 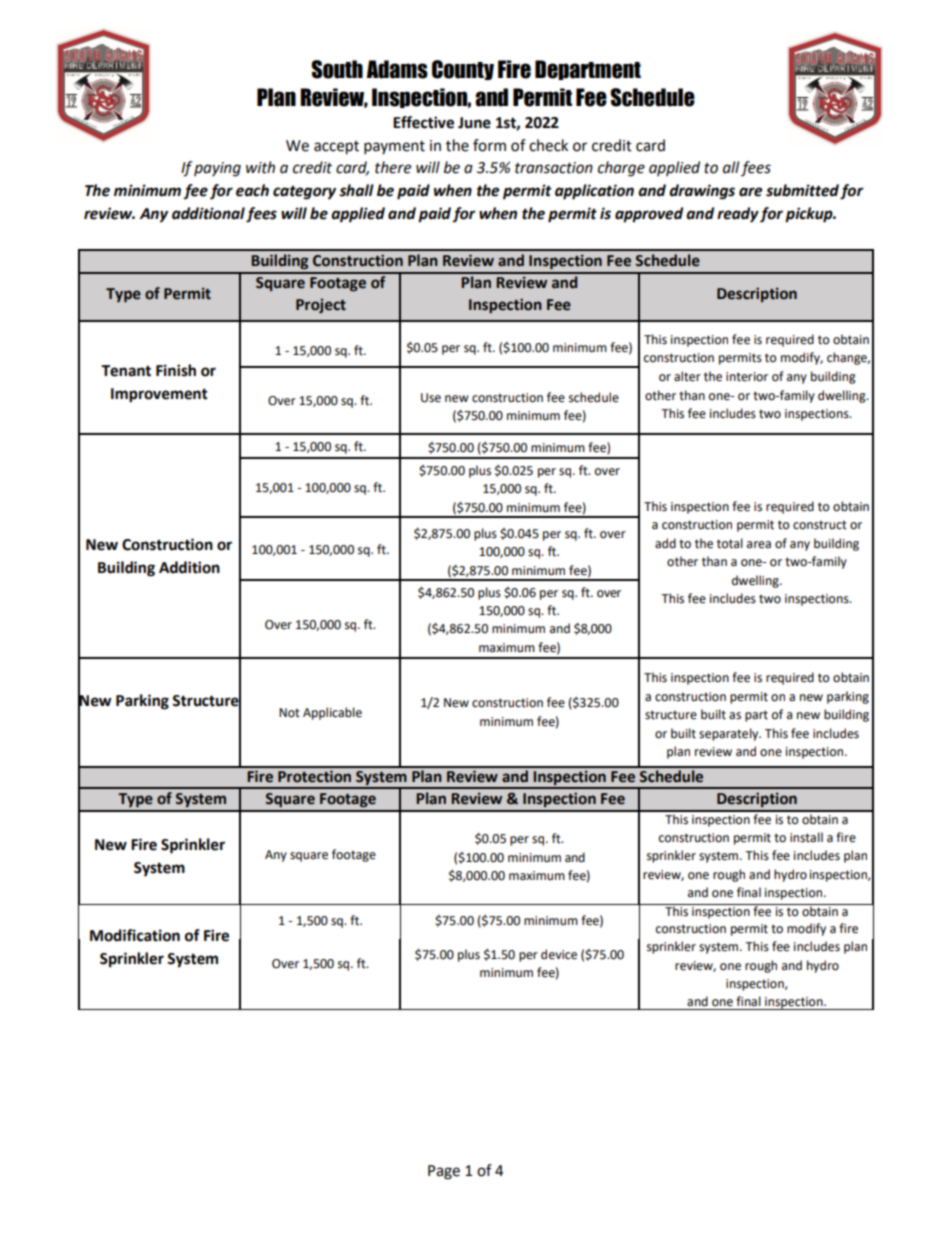 I want to click on Use, so click(x=431, y=398).
